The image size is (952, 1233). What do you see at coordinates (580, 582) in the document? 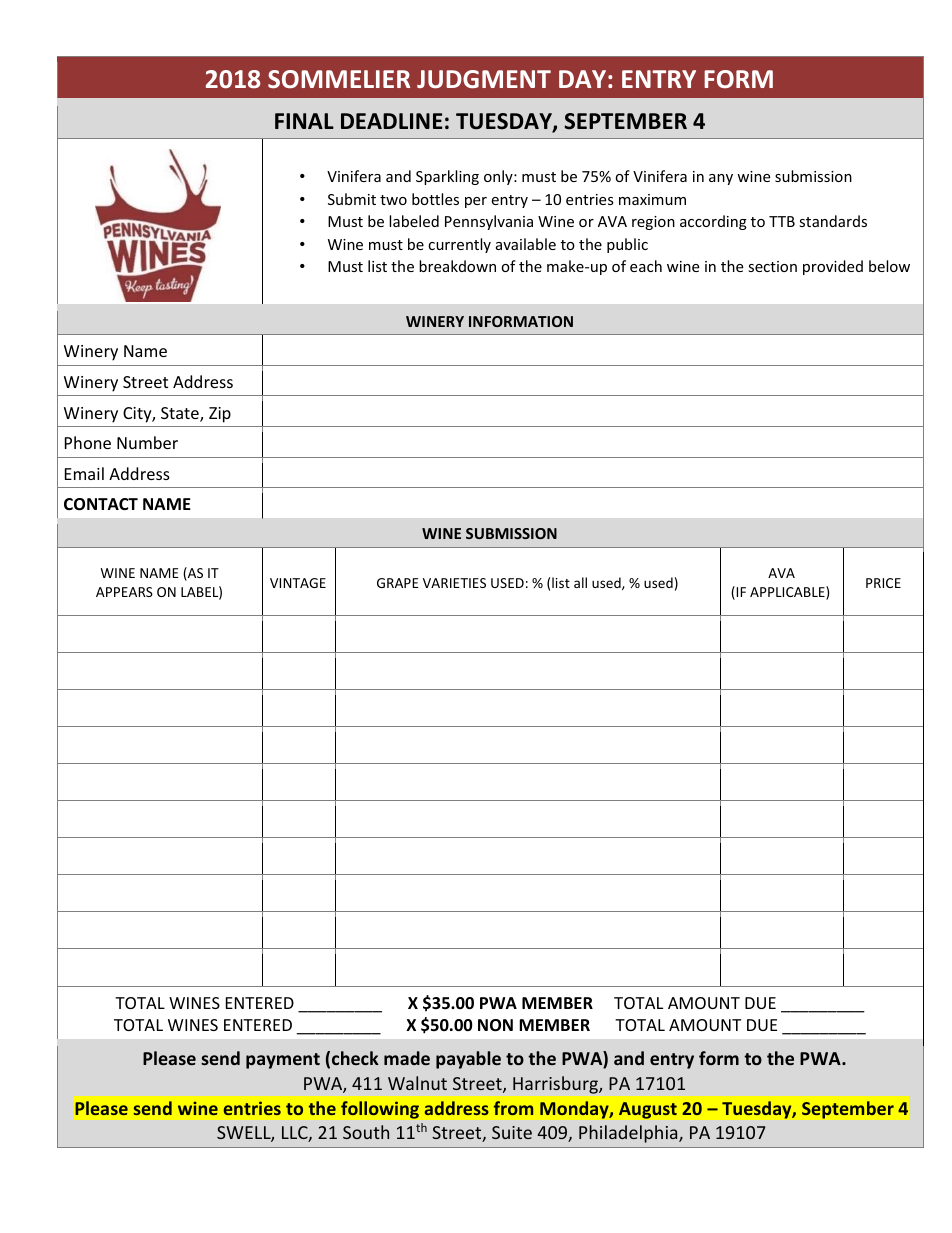
I see `all` at bounding box center [580, 582].
